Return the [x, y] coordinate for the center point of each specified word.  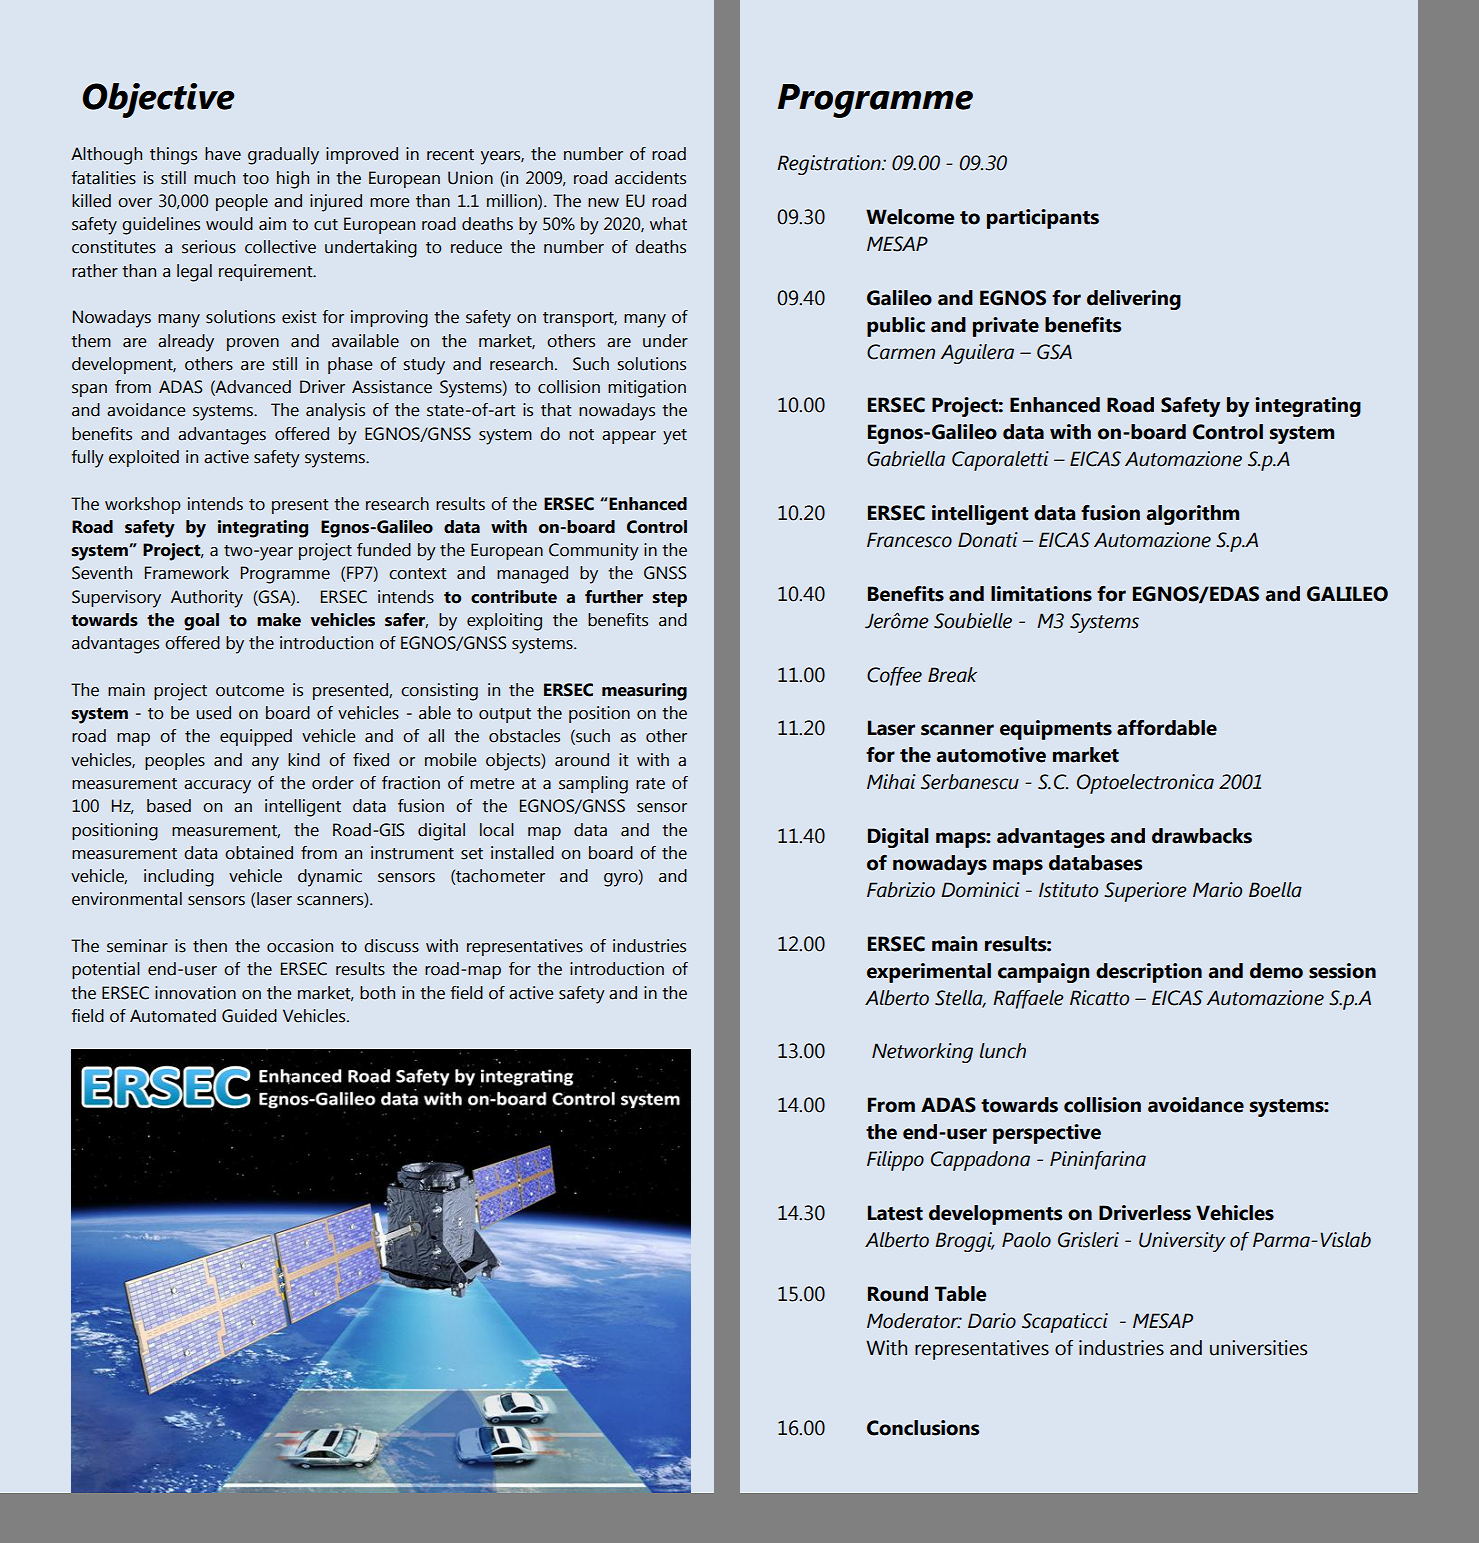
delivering [1134, 300]
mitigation [647, 389]
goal [201, 622]
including [179, 878]
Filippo [895, 1161]
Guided [249, 1016]
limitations [1041, 594]
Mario [1217, 890]
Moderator [914, 1321]
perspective [1047, 1134]
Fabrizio [901, 890]
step [669, 599]
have [223, 154]
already [186, 343]
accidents [650, 178]
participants [1043, 219]
